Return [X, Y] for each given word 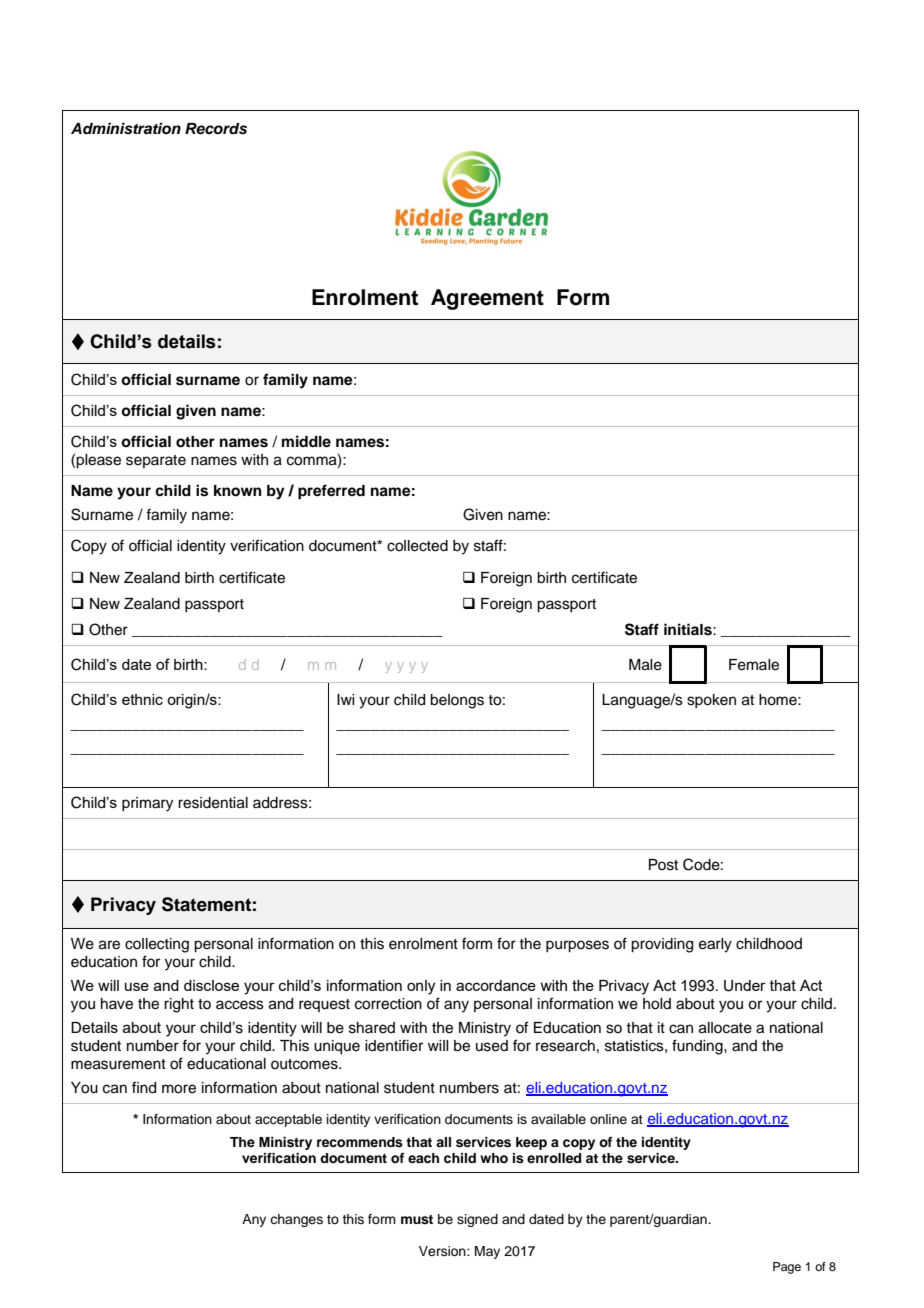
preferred [331, 492]
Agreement [487, 299]
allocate [725, 1028]
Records [216, 129]
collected [417, 546]
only [421, 987]
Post [663, 865]
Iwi [345, 699]
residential [213, 803]
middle [306, 441]
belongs [457, 701]
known [238, 491]
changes [296, 1220]
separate [156, 461]
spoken [711, 701]
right [179, 1005]
